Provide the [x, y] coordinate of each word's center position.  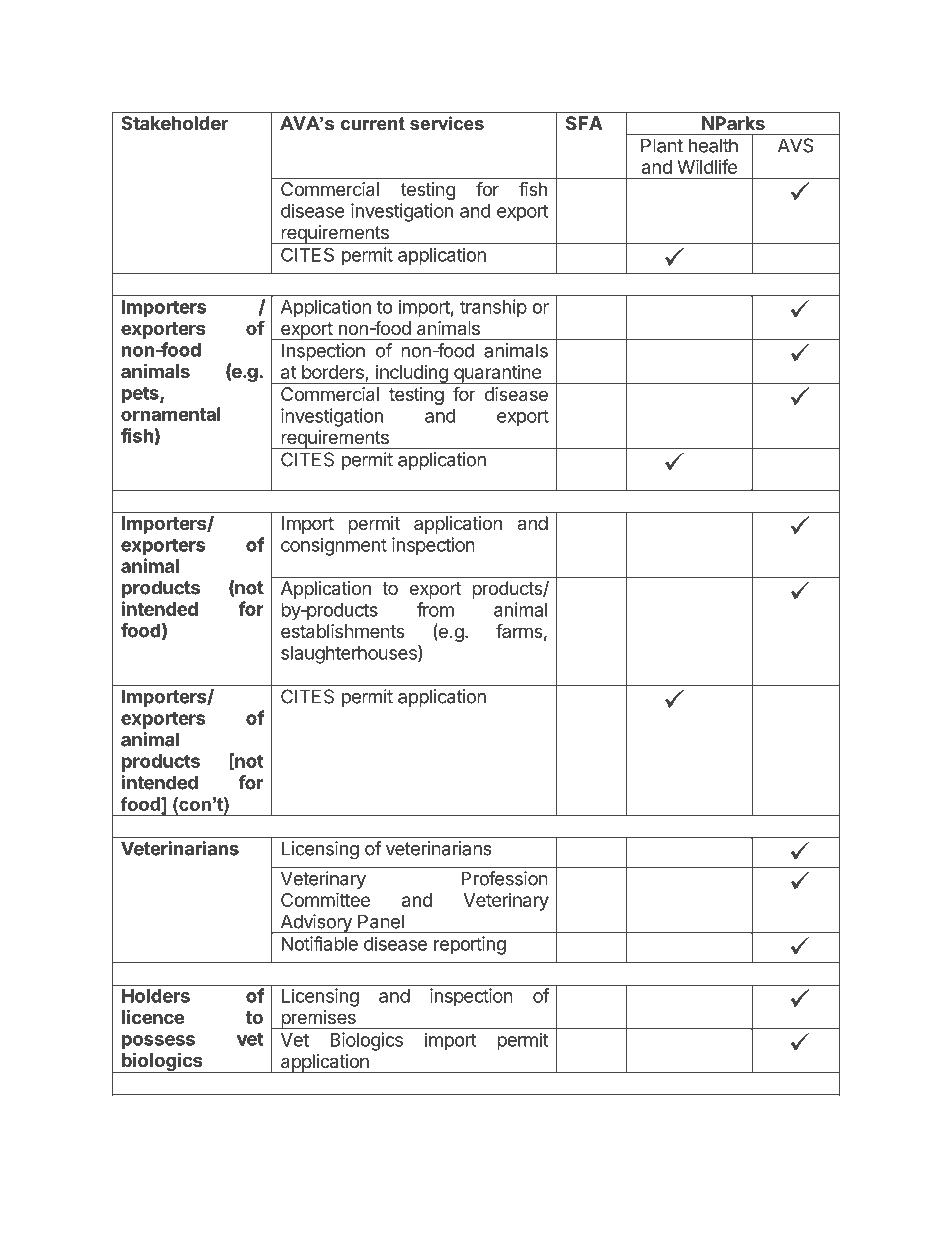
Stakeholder [174, 123]
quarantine [497, 374]
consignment [334, 546]
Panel [381, 921]
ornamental [170, 414]
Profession [504, 878]
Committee [325, 899]
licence [153, 1016]
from [435, 609]
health [713, 145]
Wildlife [707, 166]
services [447, 123]
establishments [343, 631]
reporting [470, 945]
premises [318, 1019]
